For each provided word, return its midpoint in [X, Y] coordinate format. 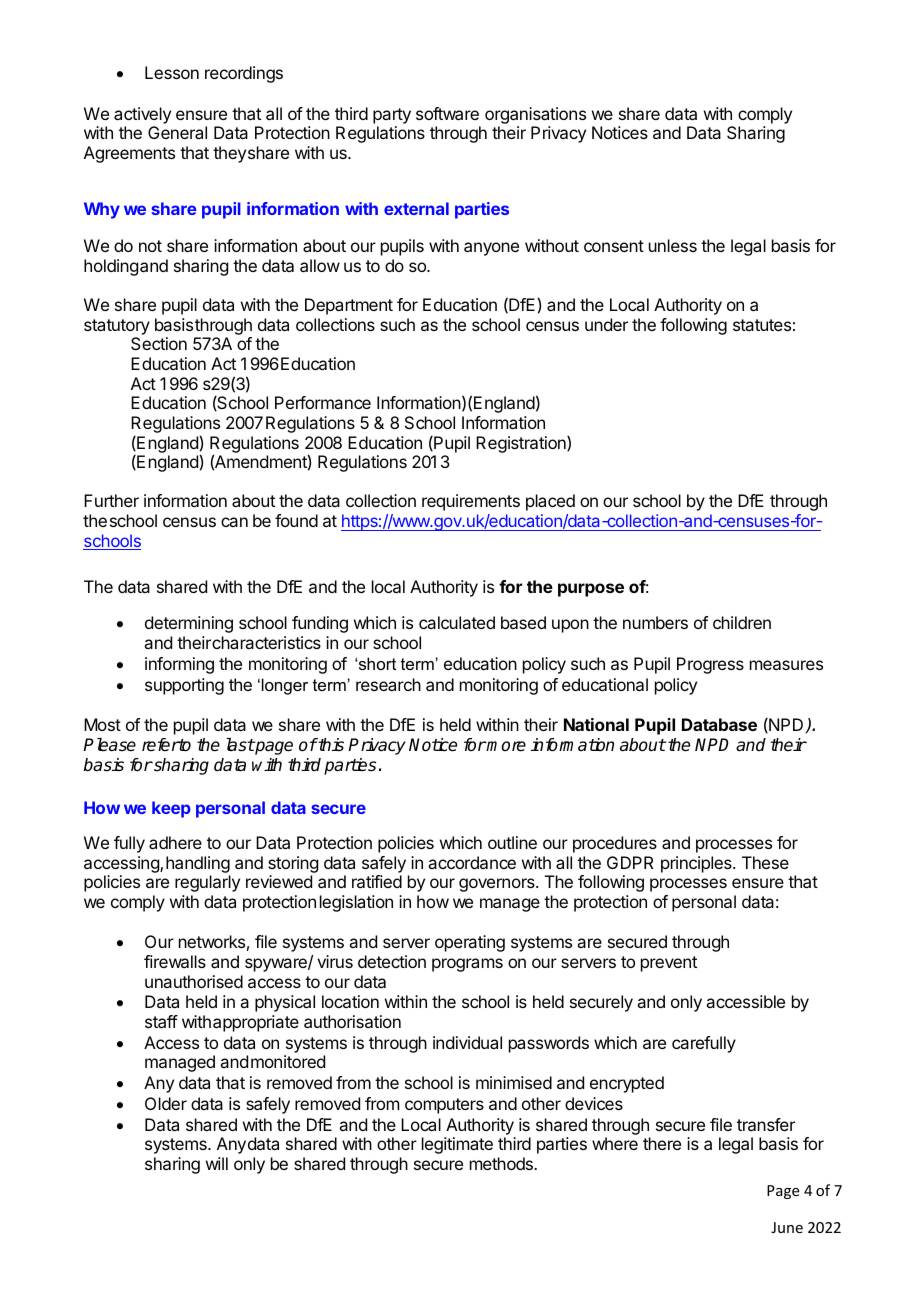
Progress [710, 665]
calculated [457, 622]
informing [179, 665]
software [447, 113]
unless [673, 245]
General [177, 132]
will [217, 1163]
